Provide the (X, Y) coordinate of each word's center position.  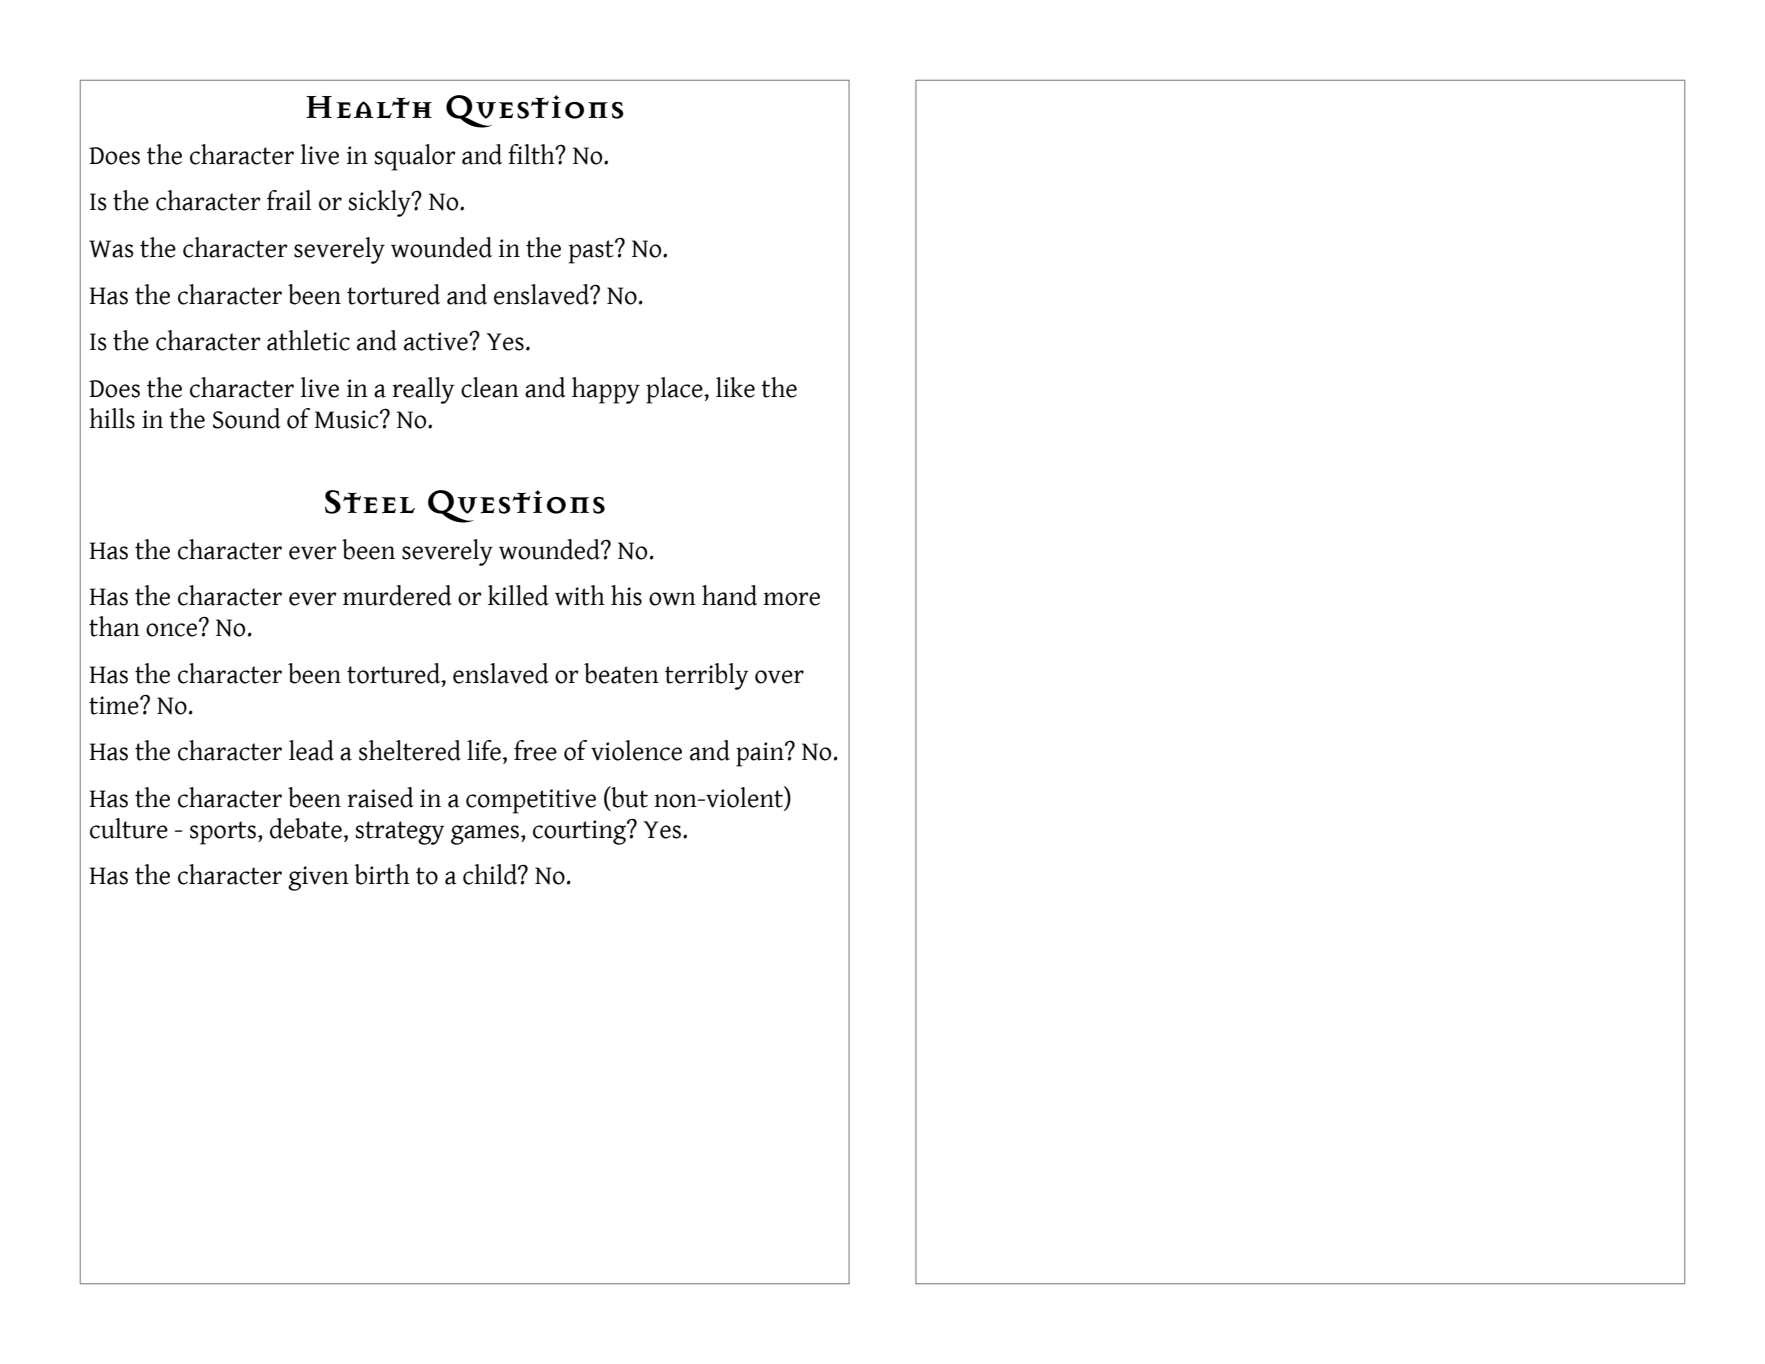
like (735, 387)
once (173, 629)
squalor (415, 157)
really (423, 390)
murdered (397, 595)
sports (223, 833)
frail (289, 200)
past (592, 252)
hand (729, 595)
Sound (247, 418)
